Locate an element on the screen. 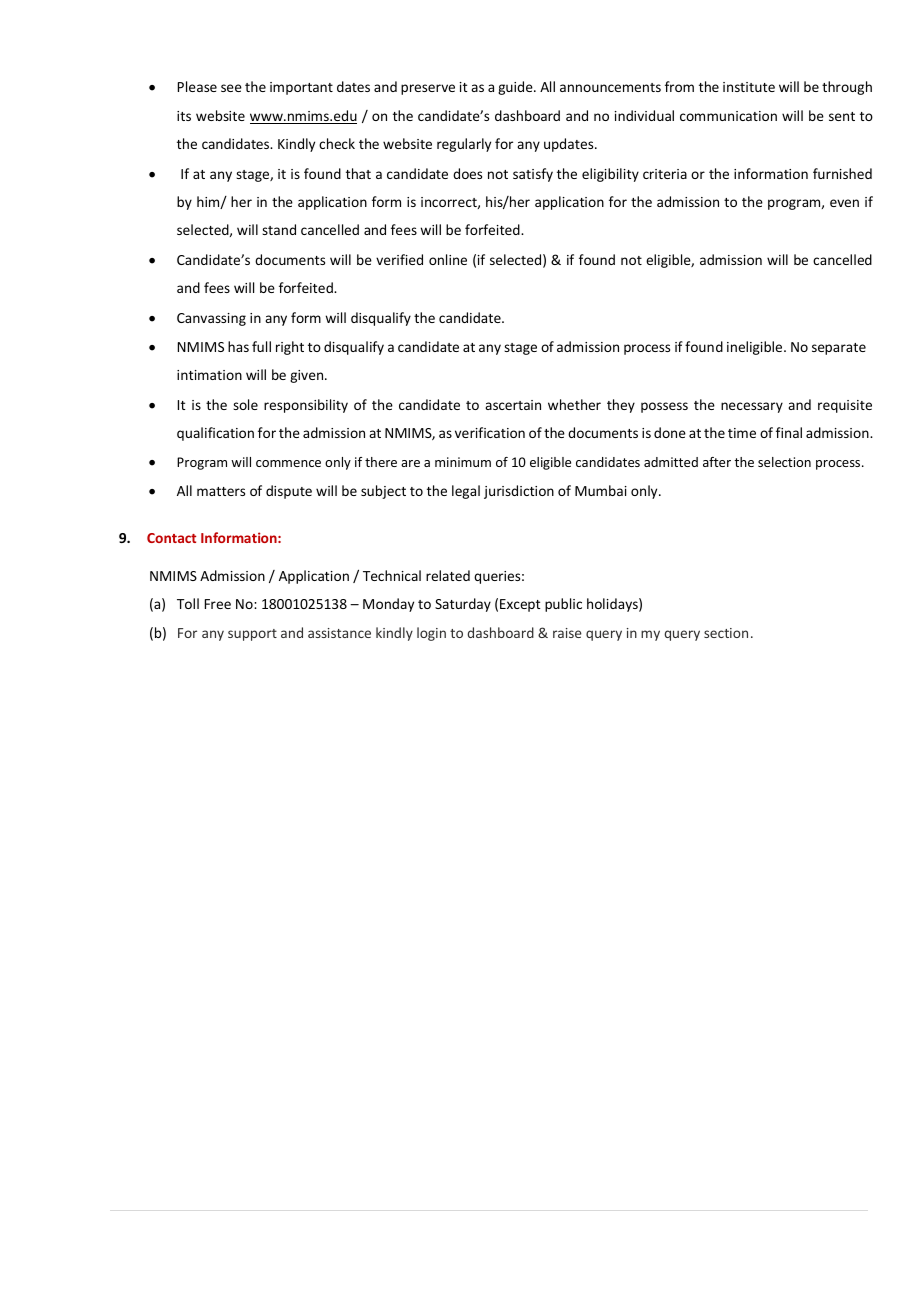 This screenshot has height=1308, width=924. guide is located at coordinates (516, 88).
